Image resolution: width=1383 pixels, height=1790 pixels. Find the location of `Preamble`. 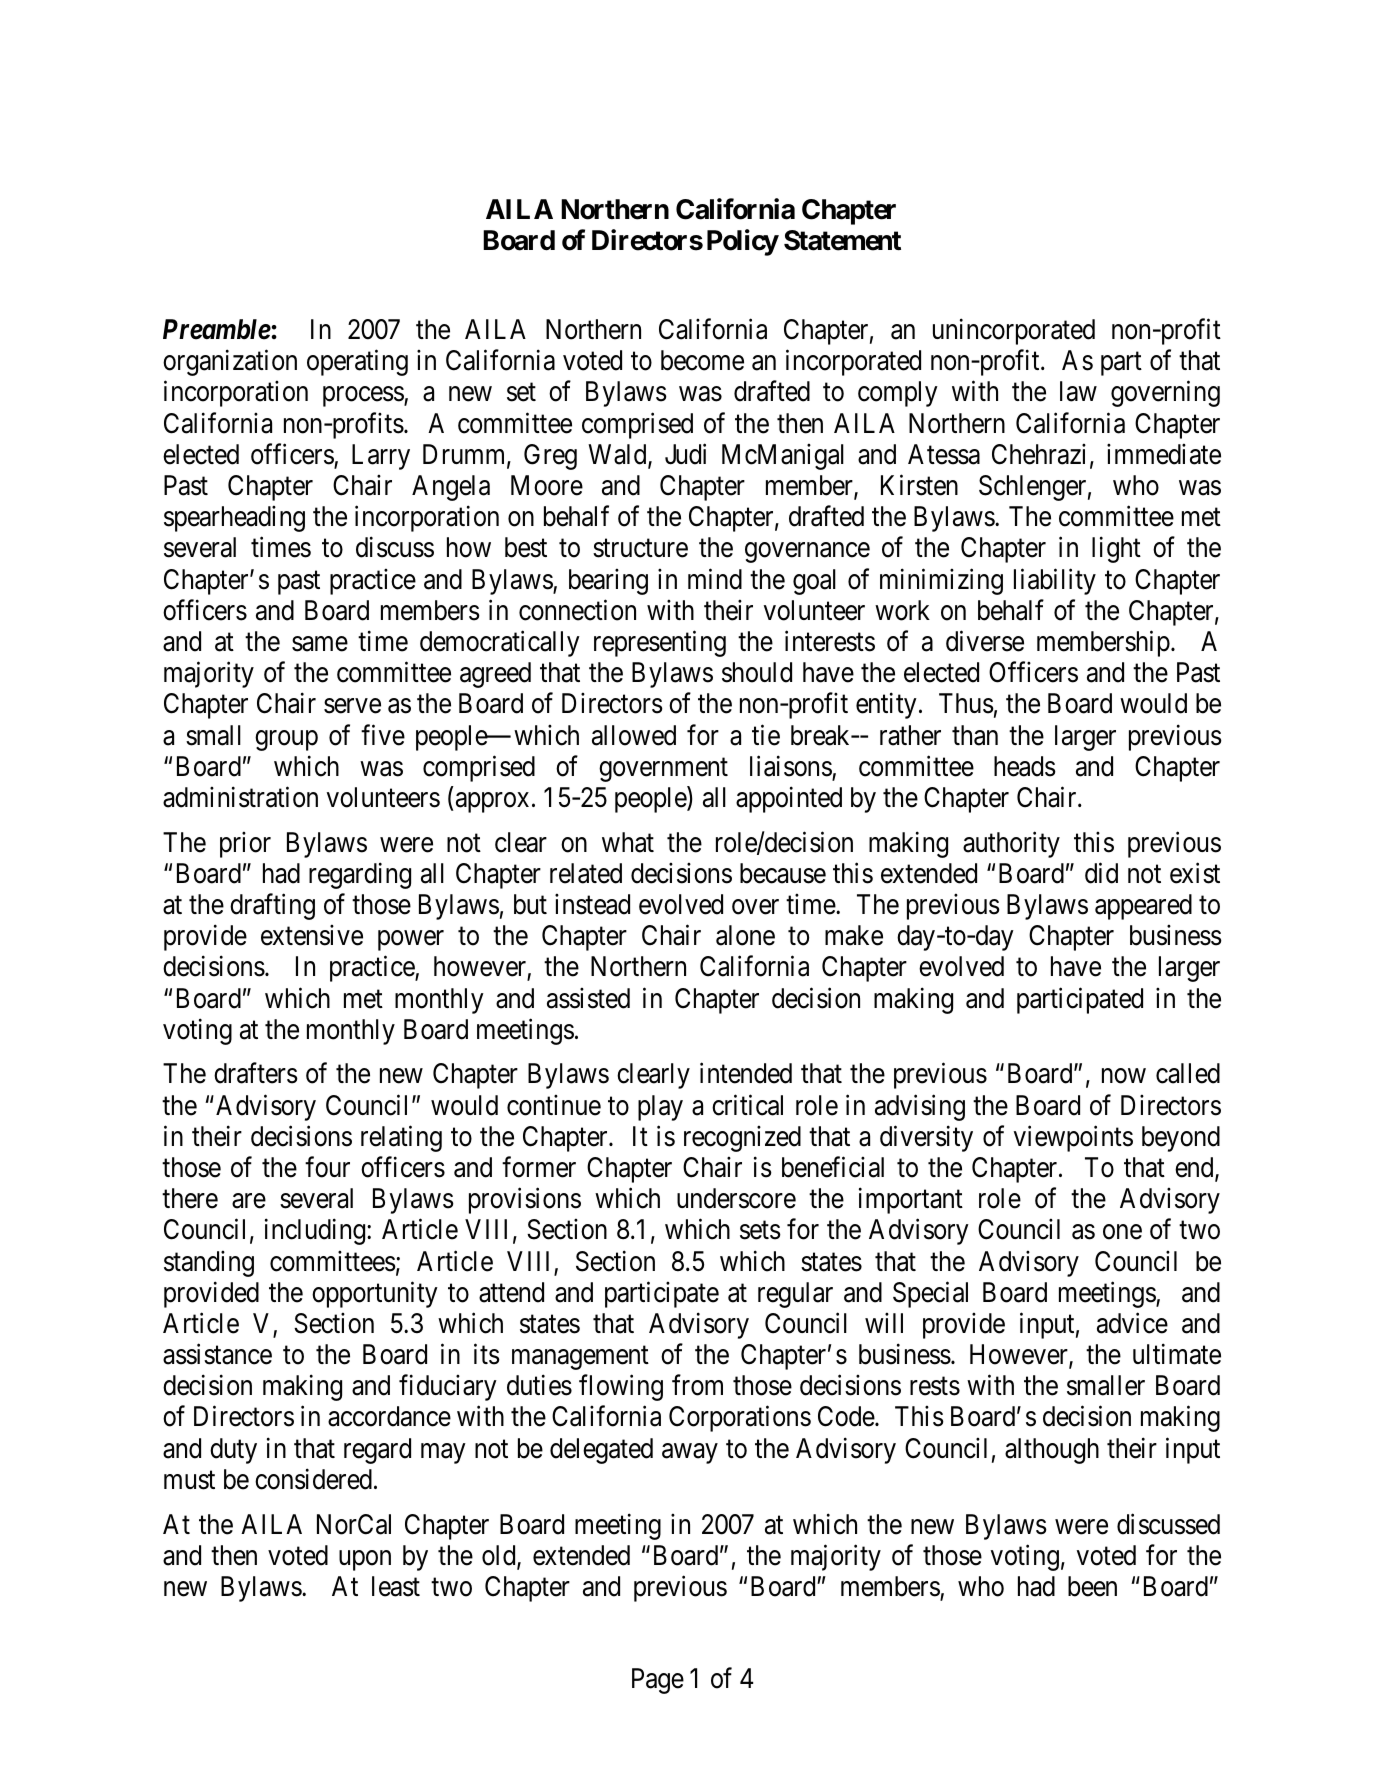

Preamble is located at coordinates (217, 329).
